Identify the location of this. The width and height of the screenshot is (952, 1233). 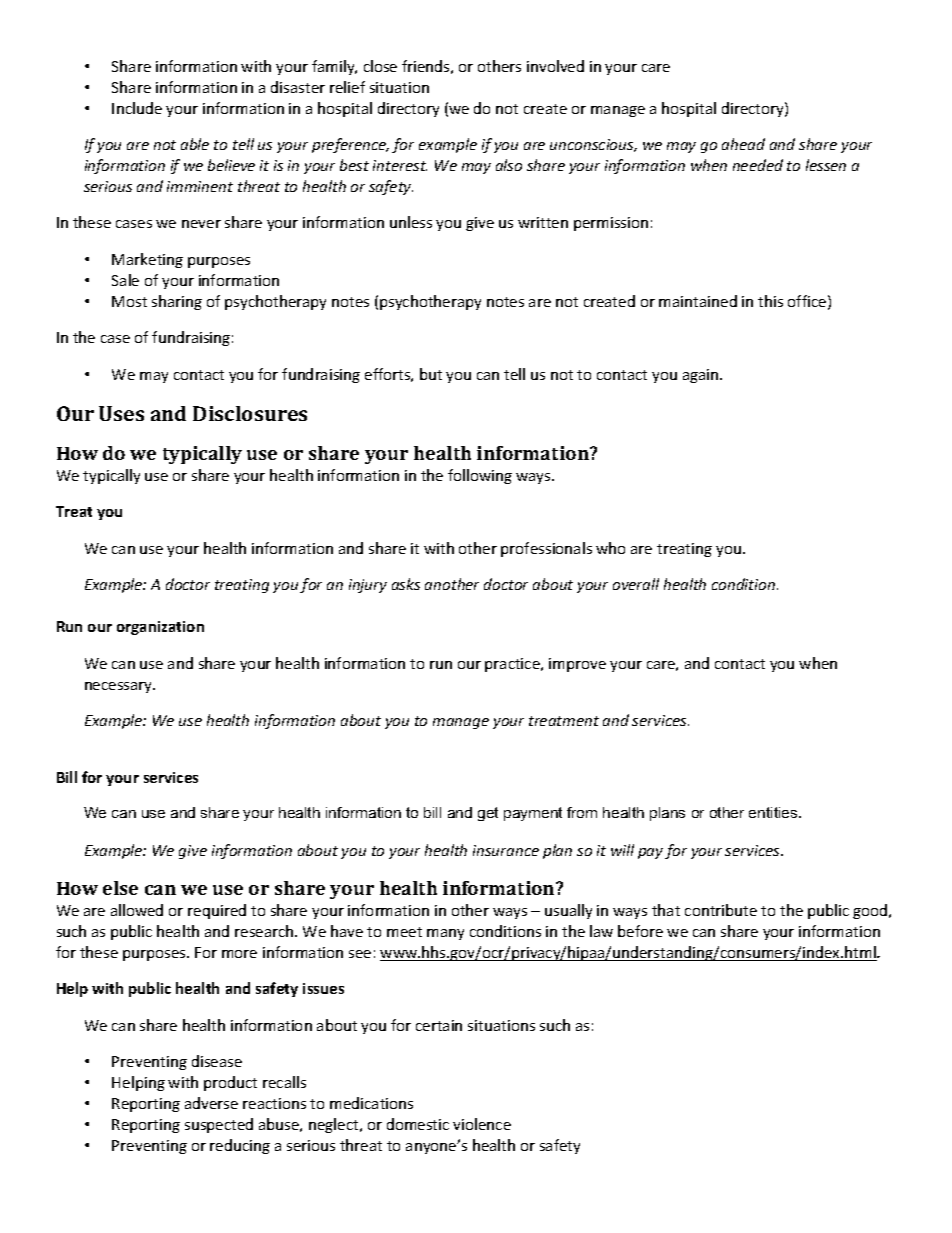
(770, 301).
